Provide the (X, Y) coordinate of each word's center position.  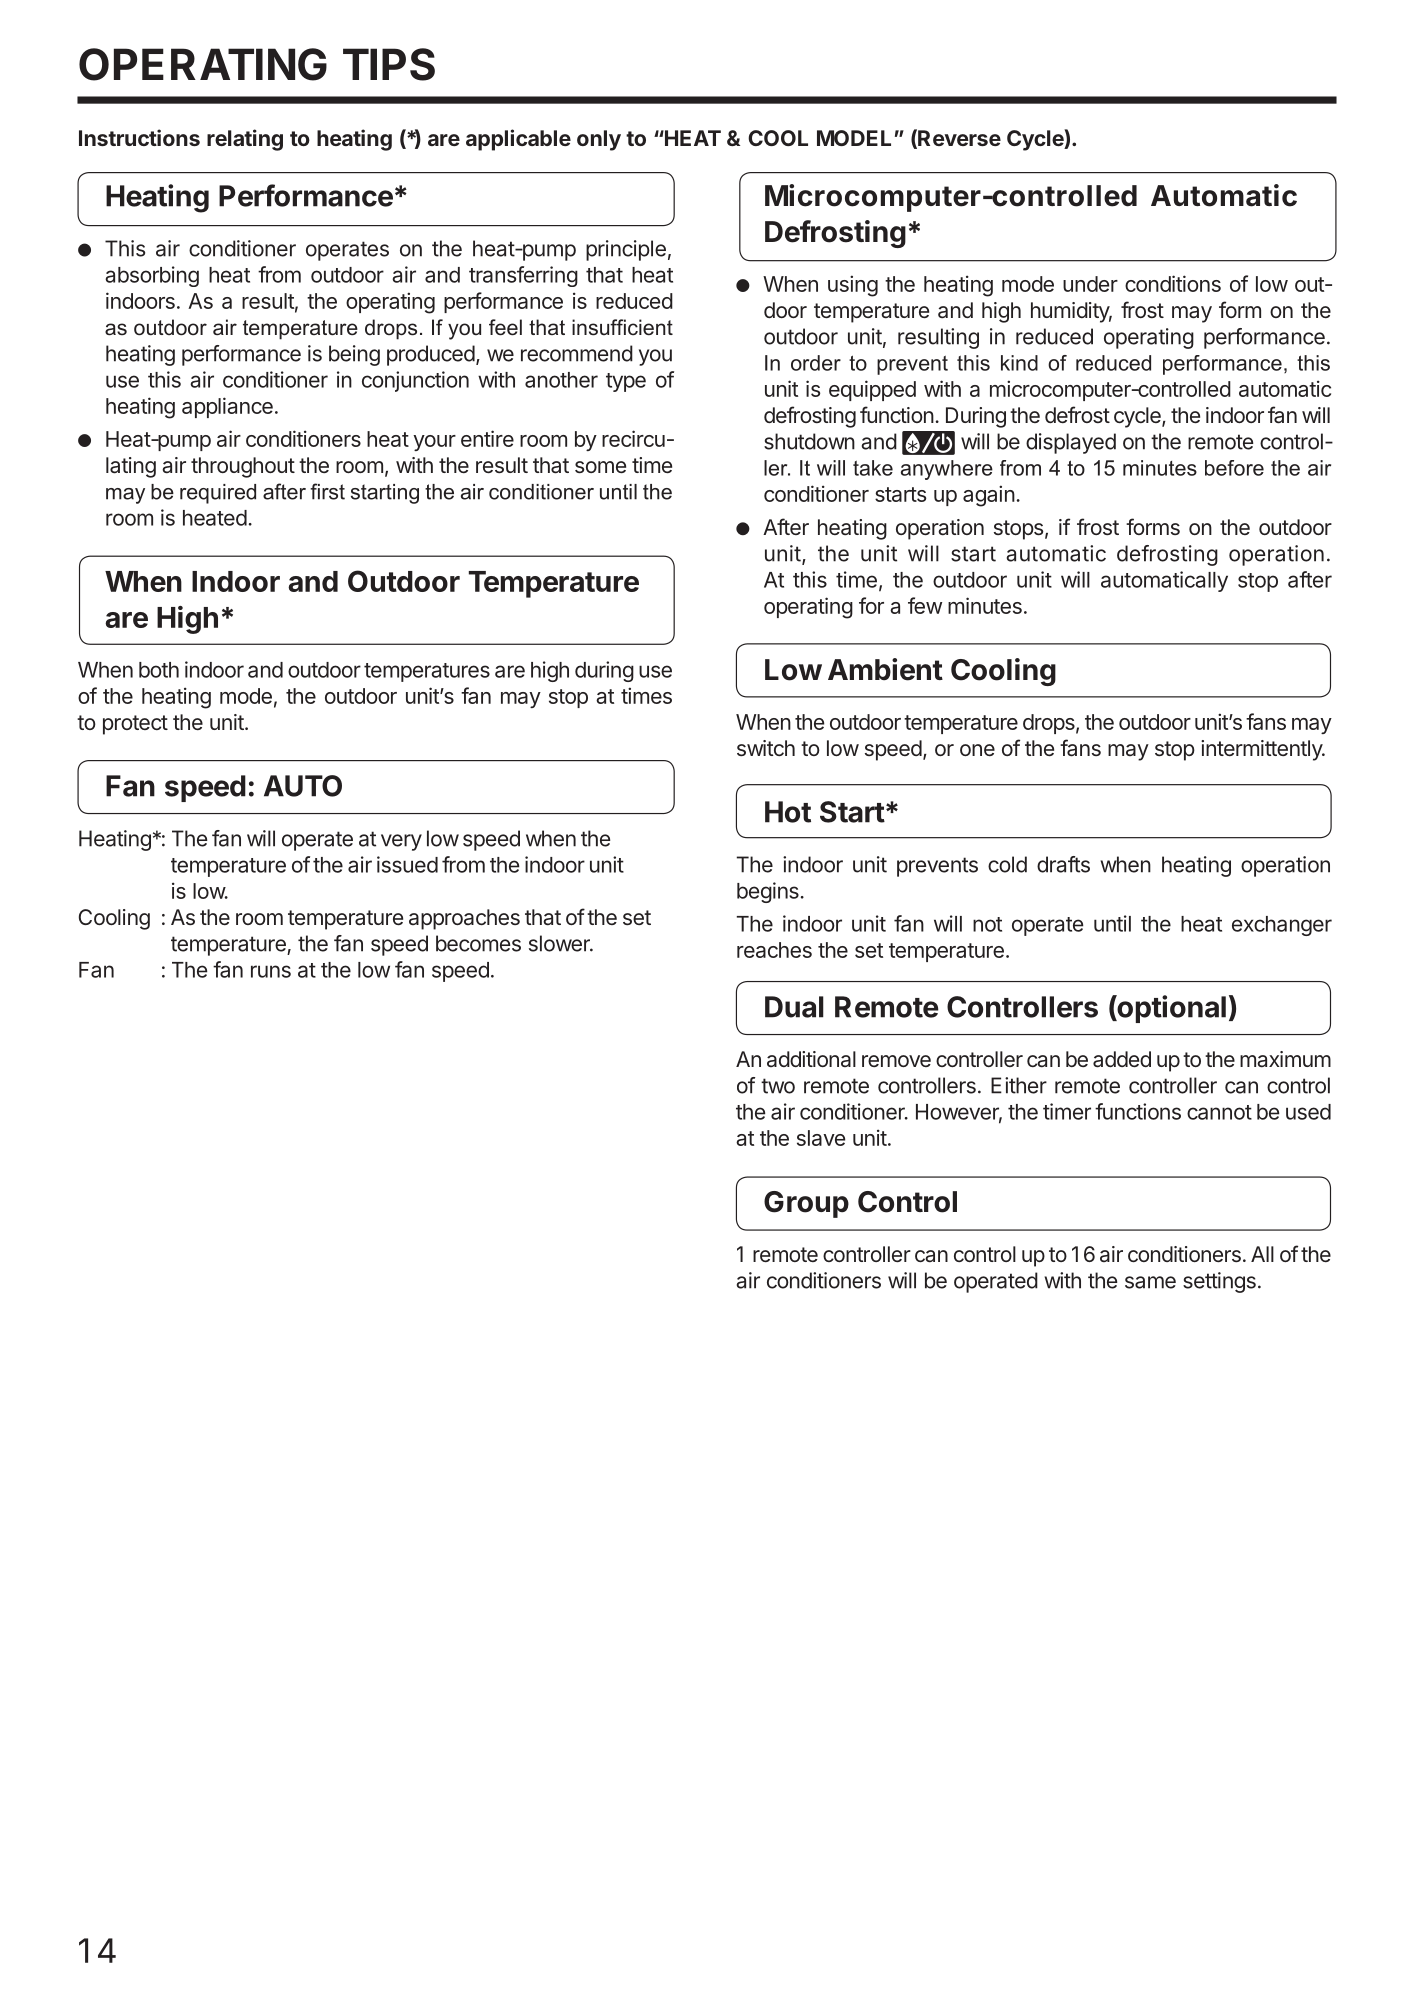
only (599, 140)
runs (271, 971)
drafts (1063, 864)
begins (768, 892)
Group (806, 1204)
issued (407, 864)
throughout (243, 467)
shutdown (809, 441)
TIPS (389, 64)
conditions (1173, 283)
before (1234, 468)
